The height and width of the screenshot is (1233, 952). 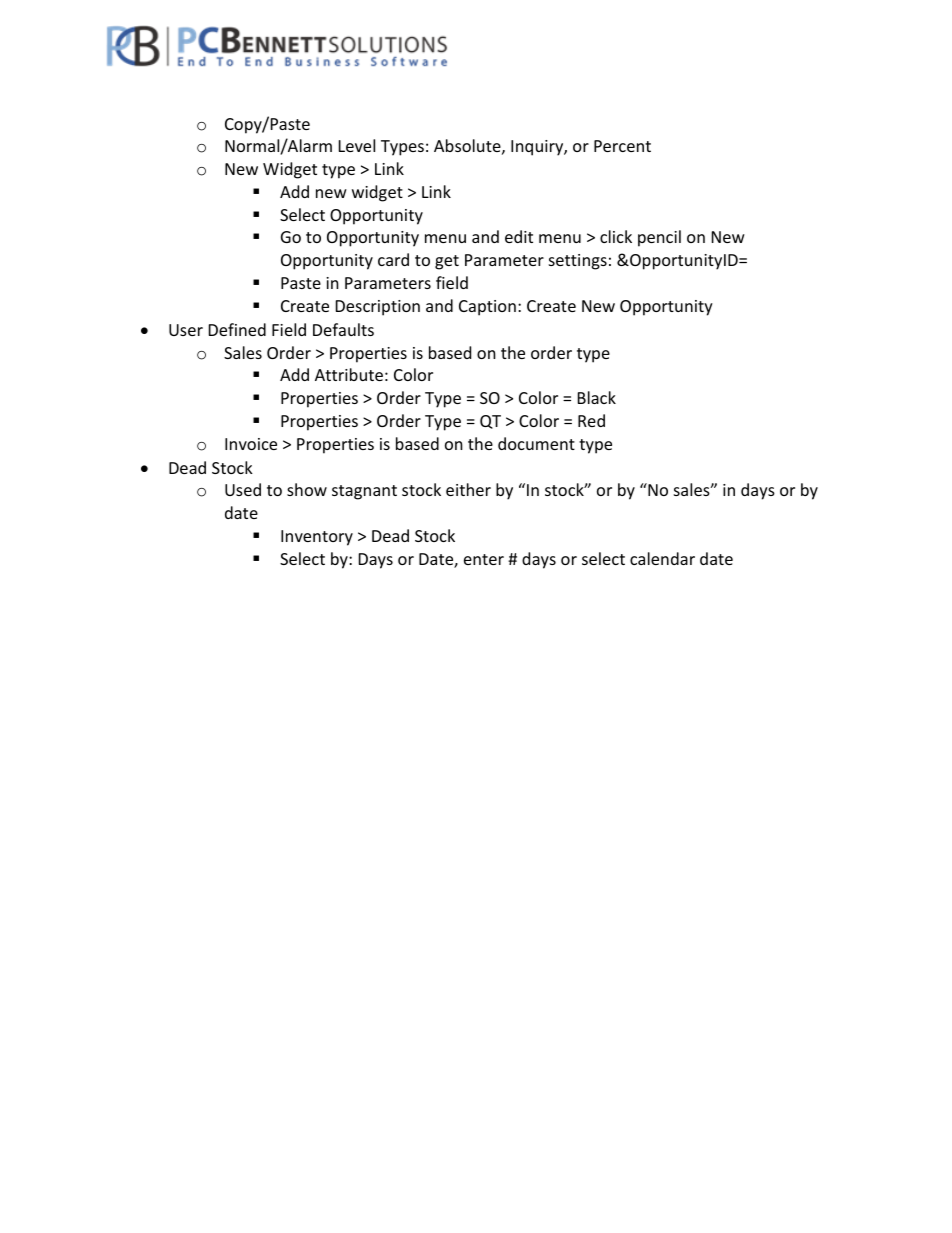 I want to click on Level, so click(x=357, y=145).
